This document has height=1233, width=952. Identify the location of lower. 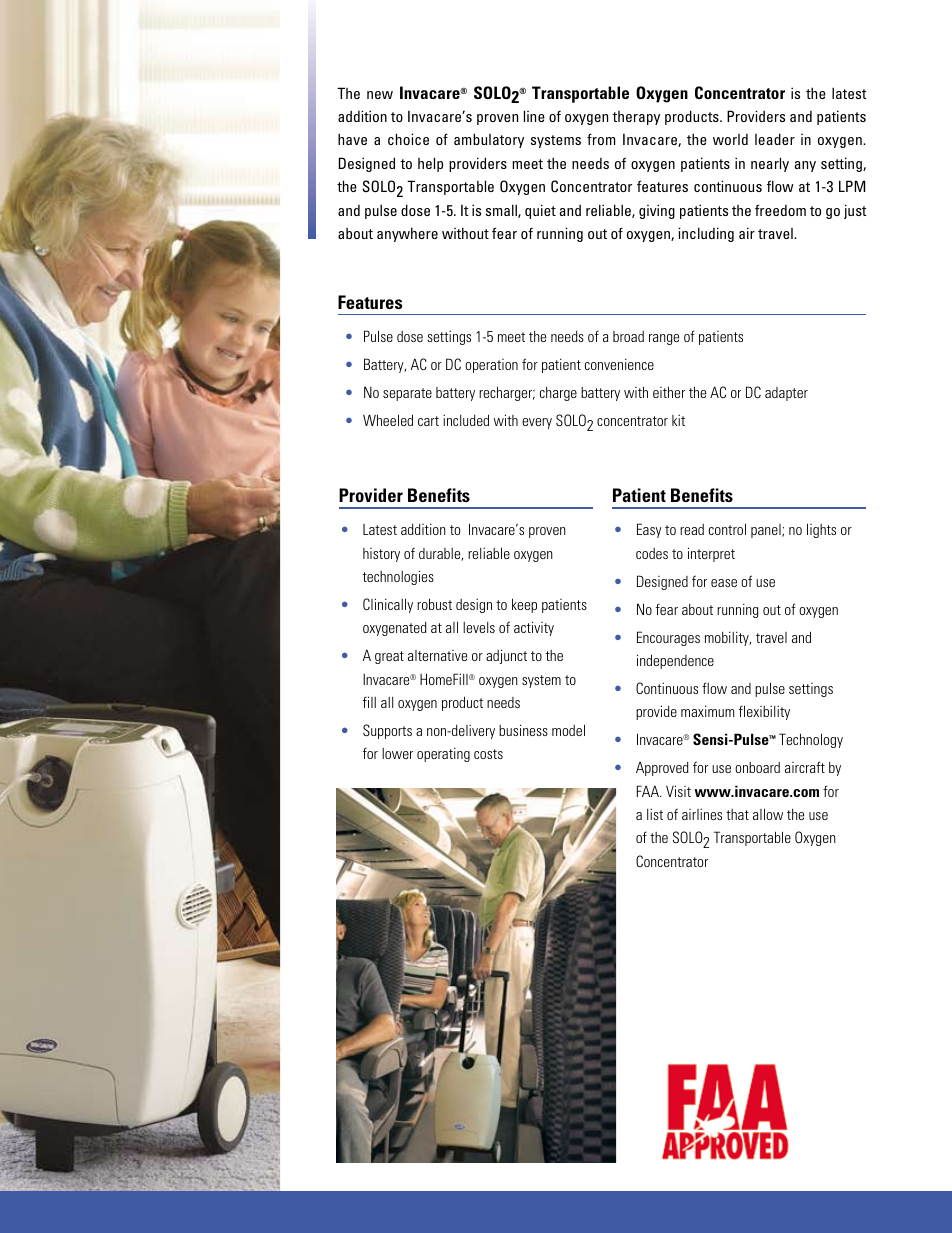
(397, 753).
